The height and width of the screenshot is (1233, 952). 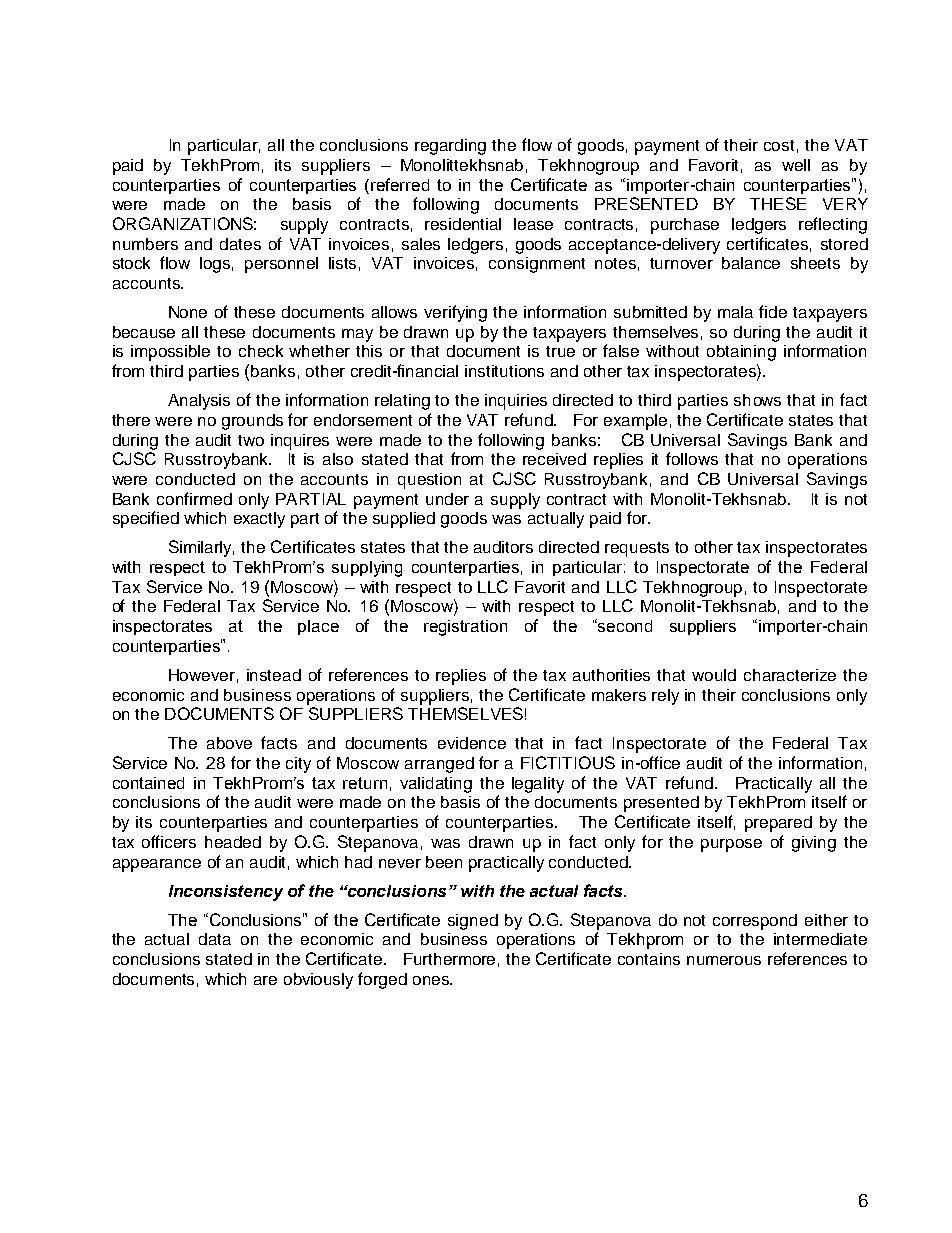 I want to click on characterize, so click(x=790, y=675).
